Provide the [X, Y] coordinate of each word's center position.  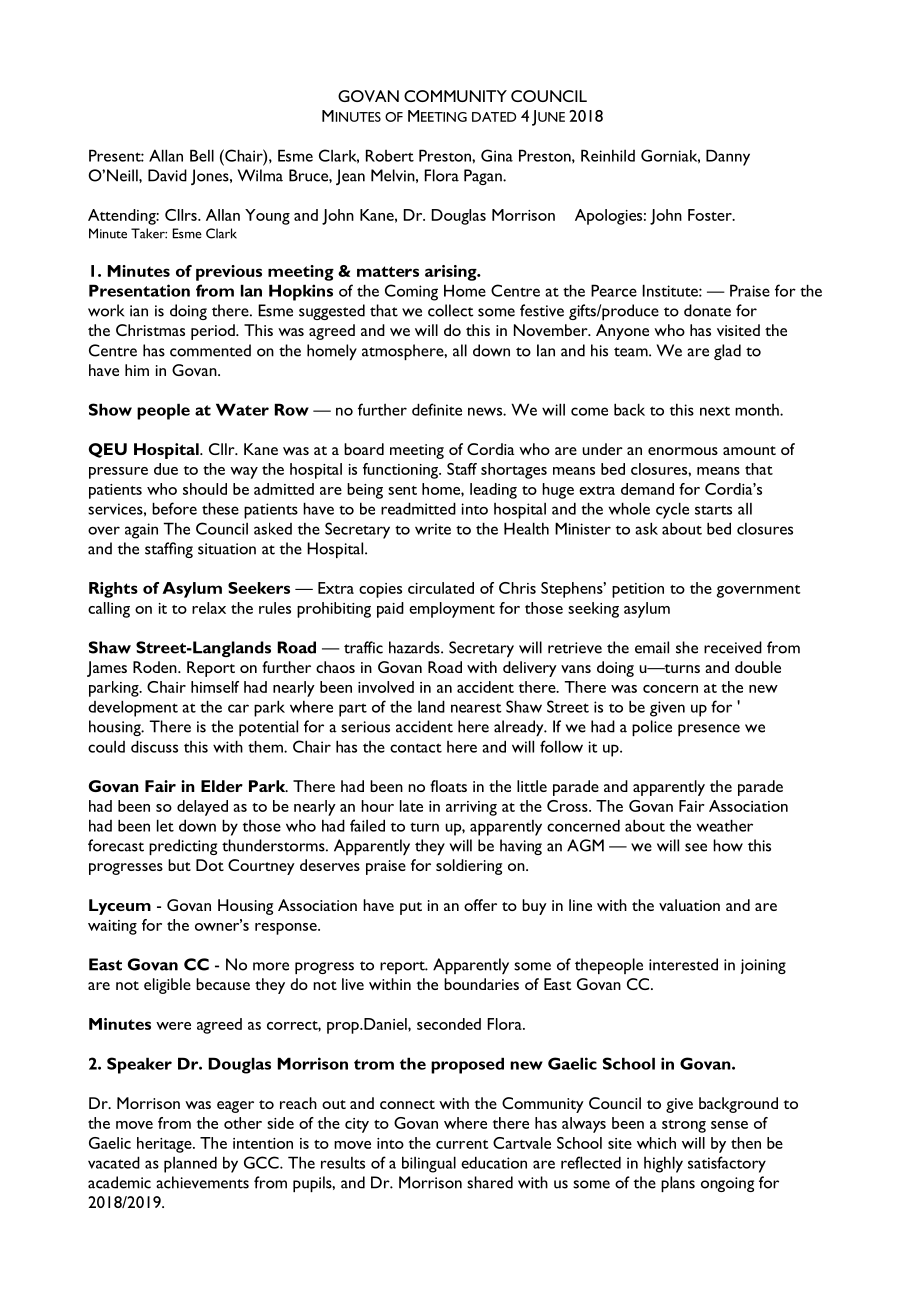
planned [190, 1164]
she [687, 647]
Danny [728, 157]
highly [663, 1164]
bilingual [429, 1164]
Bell [202, 155]
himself [215, 687]
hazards [415, 647]
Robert [390, 155]
